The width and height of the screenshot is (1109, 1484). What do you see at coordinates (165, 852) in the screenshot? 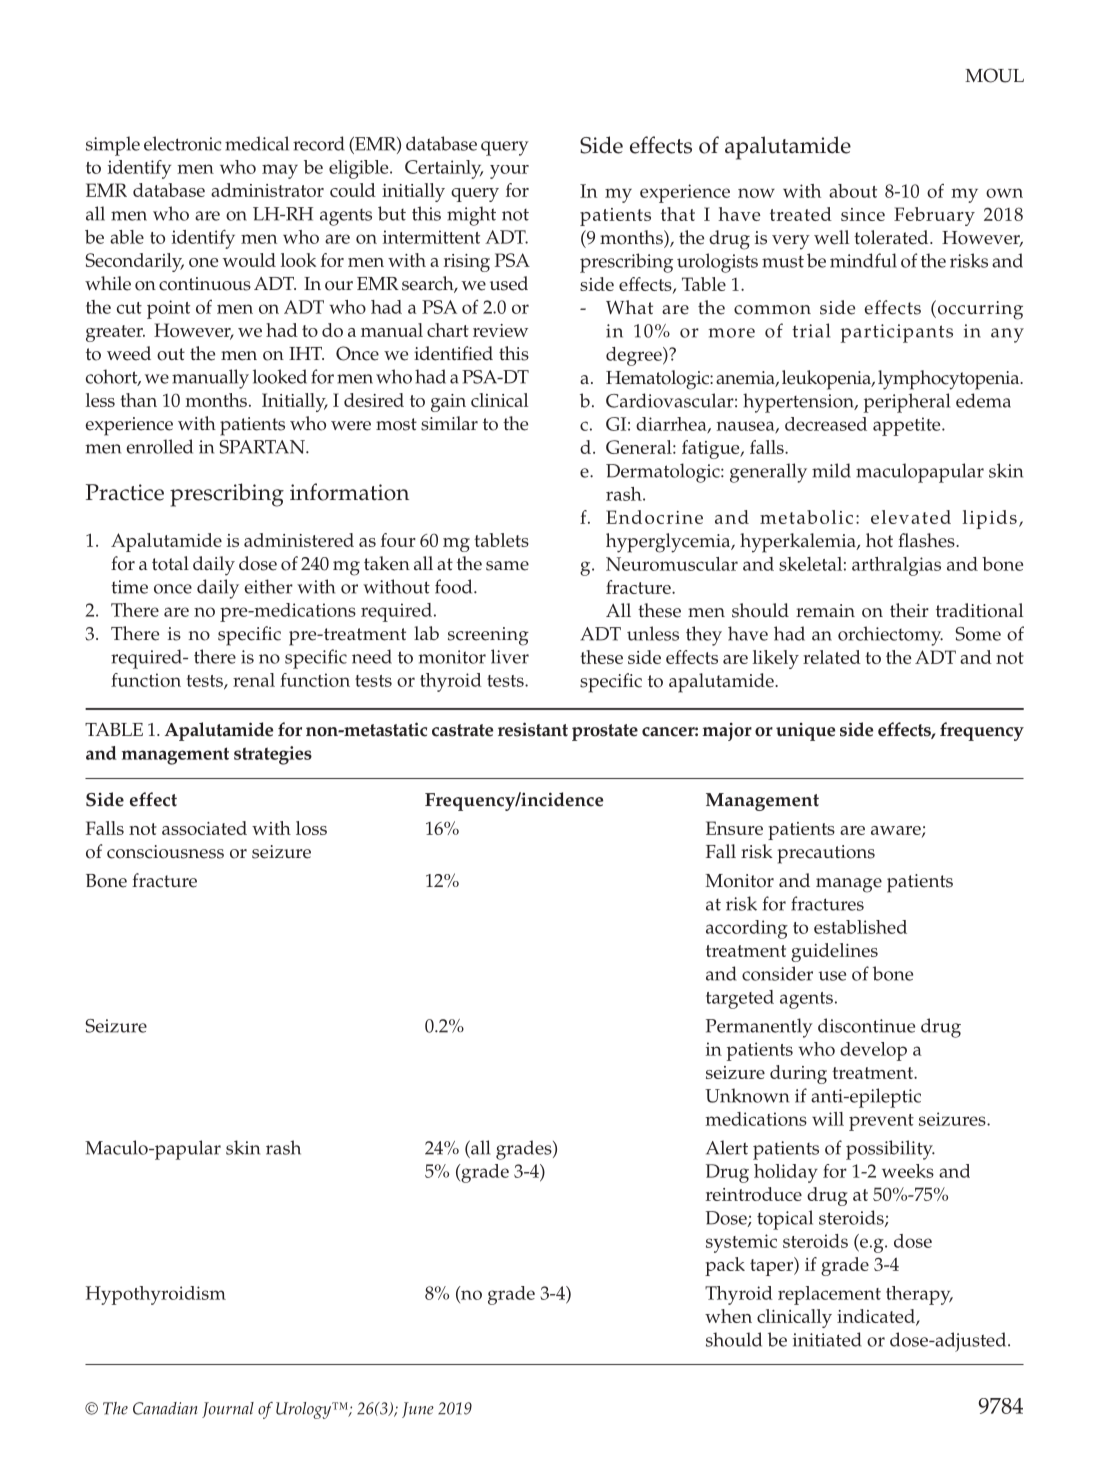
I see `consciousness` at bounding box center [165, 852].
